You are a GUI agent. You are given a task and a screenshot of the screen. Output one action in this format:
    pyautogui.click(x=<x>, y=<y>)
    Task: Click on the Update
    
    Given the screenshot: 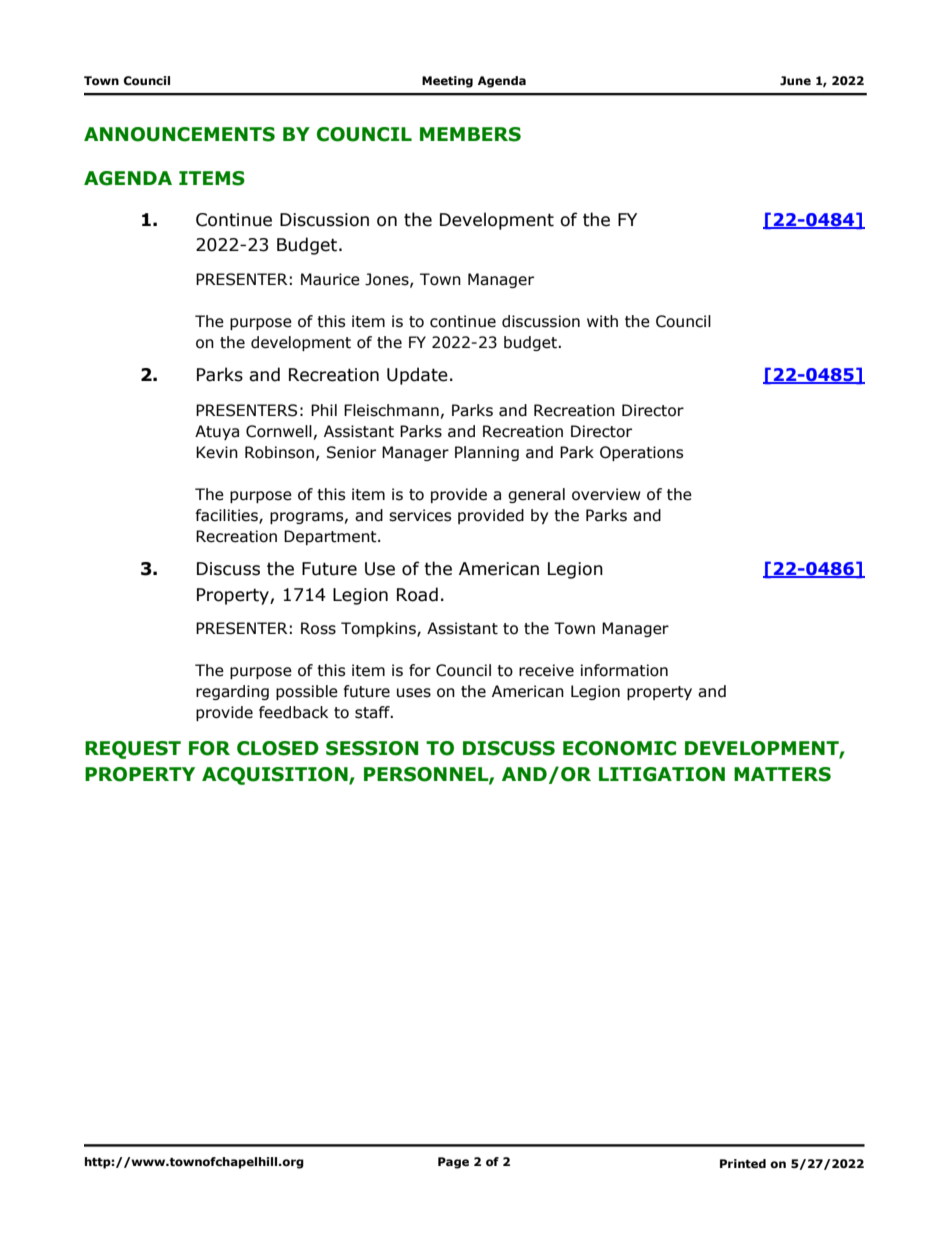 What is the action you would take?
    pyautogui.click(x=417, y=376)
